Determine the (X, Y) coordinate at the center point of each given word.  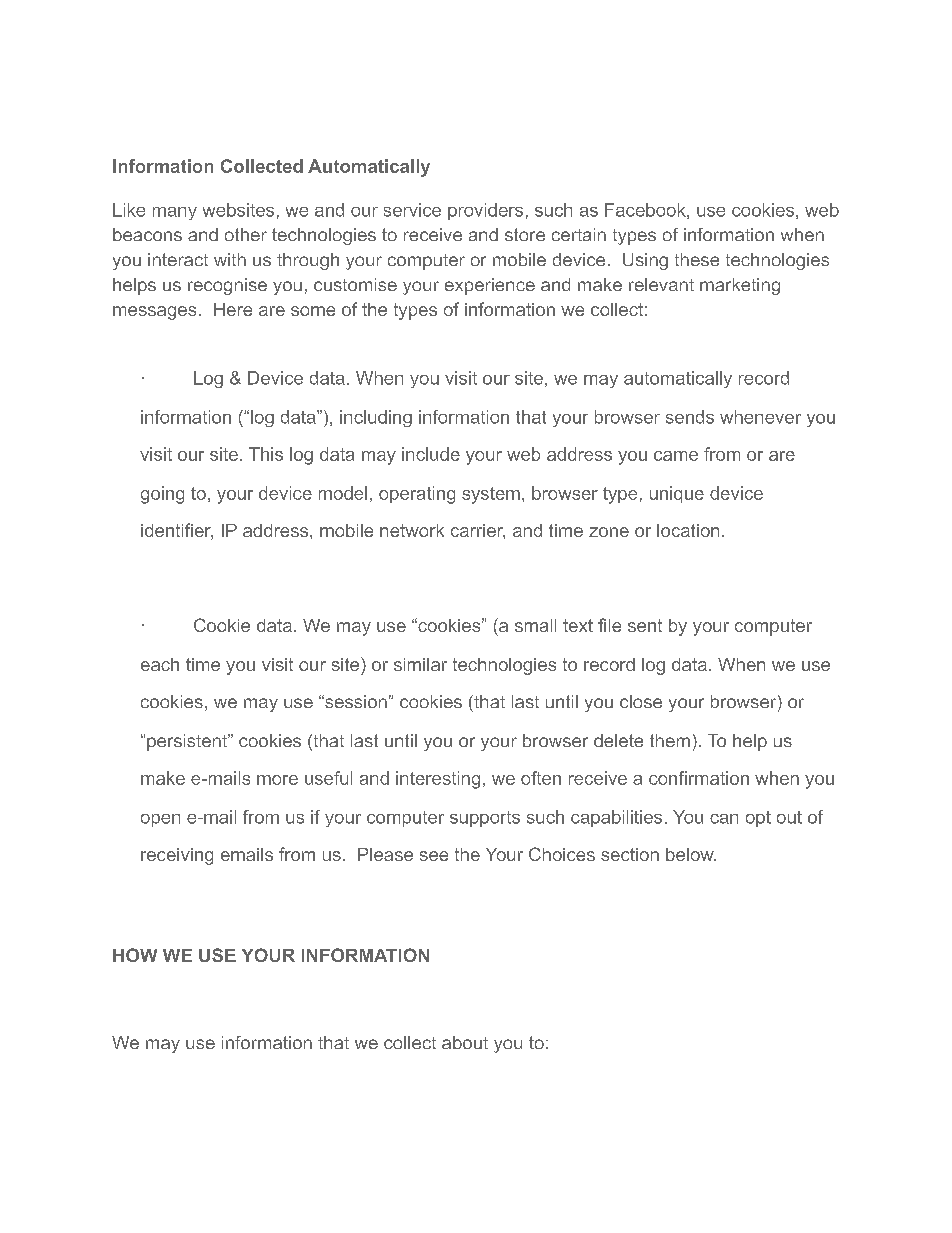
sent (645, 625)
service (412, 210)
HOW (135, 955)
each (160, 664)
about (465, 1042)
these (697, 259)
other (246, 234)
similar (420, 664)
